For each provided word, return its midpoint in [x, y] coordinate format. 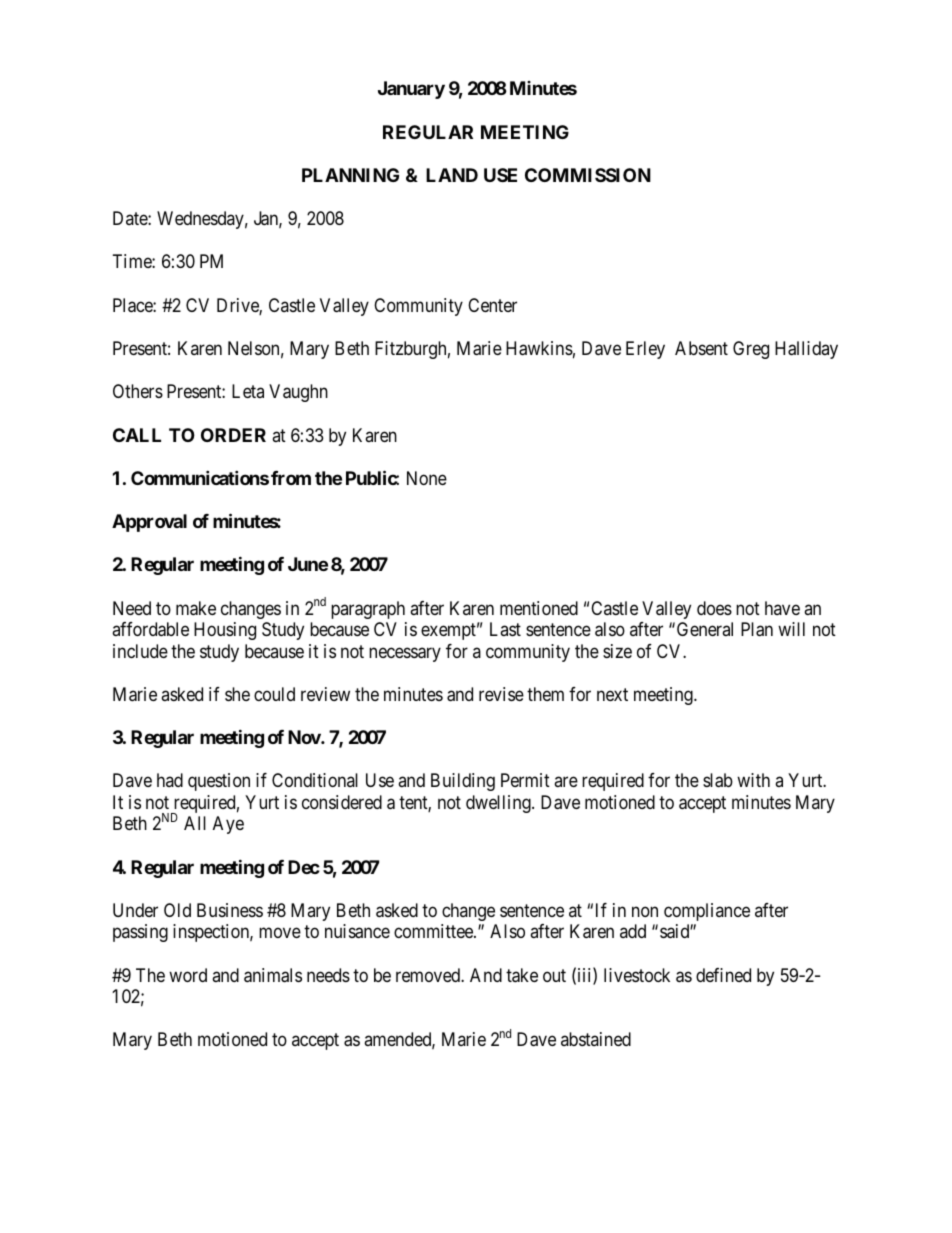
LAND [452, 175]
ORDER [233, 435]
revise [501, 694]
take [522, 975]
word [188, 975]
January [411, 90]
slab [718, 780]
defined [723, 975]
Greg [751, 350]
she [237, 694]
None [427, 478]
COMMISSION [588, 175]
